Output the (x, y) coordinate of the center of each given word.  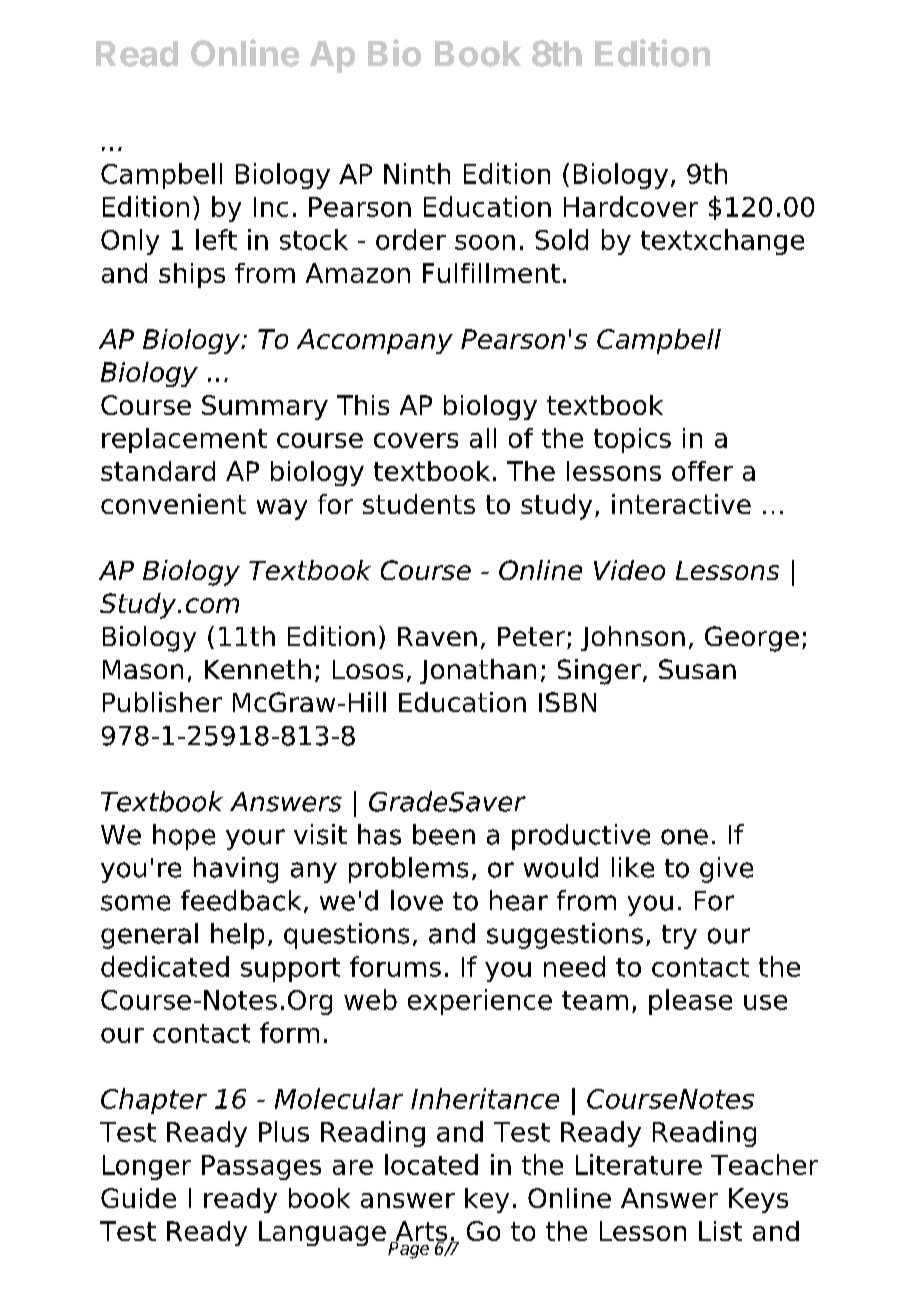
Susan (697, 669)
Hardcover (631, 206)
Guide (138, 1198)
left (216, 239)
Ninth (417, 173)
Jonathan (478, 671)
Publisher (162, 702)
